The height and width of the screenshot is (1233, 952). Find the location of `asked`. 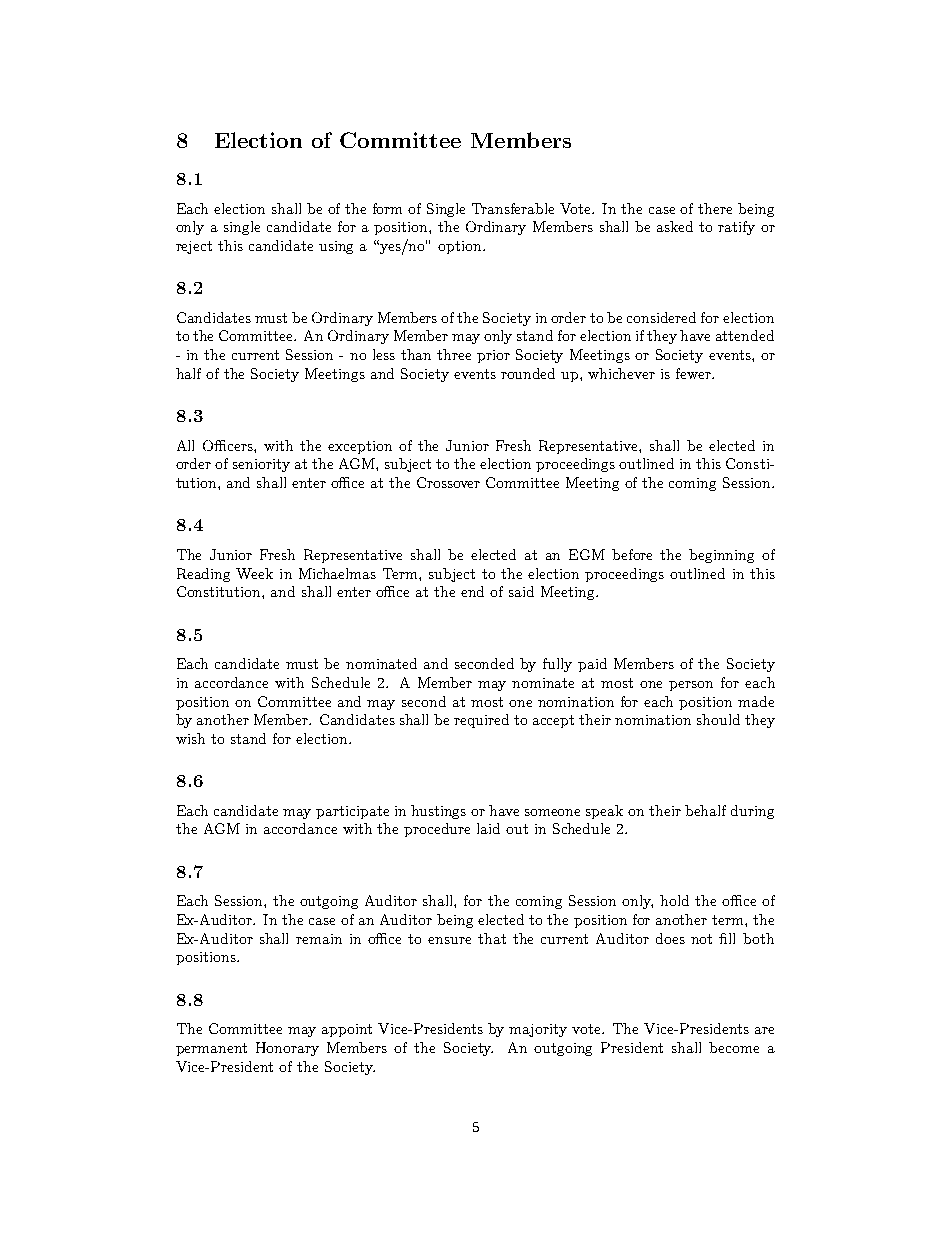

asked is located at coordinates (675, 226).
